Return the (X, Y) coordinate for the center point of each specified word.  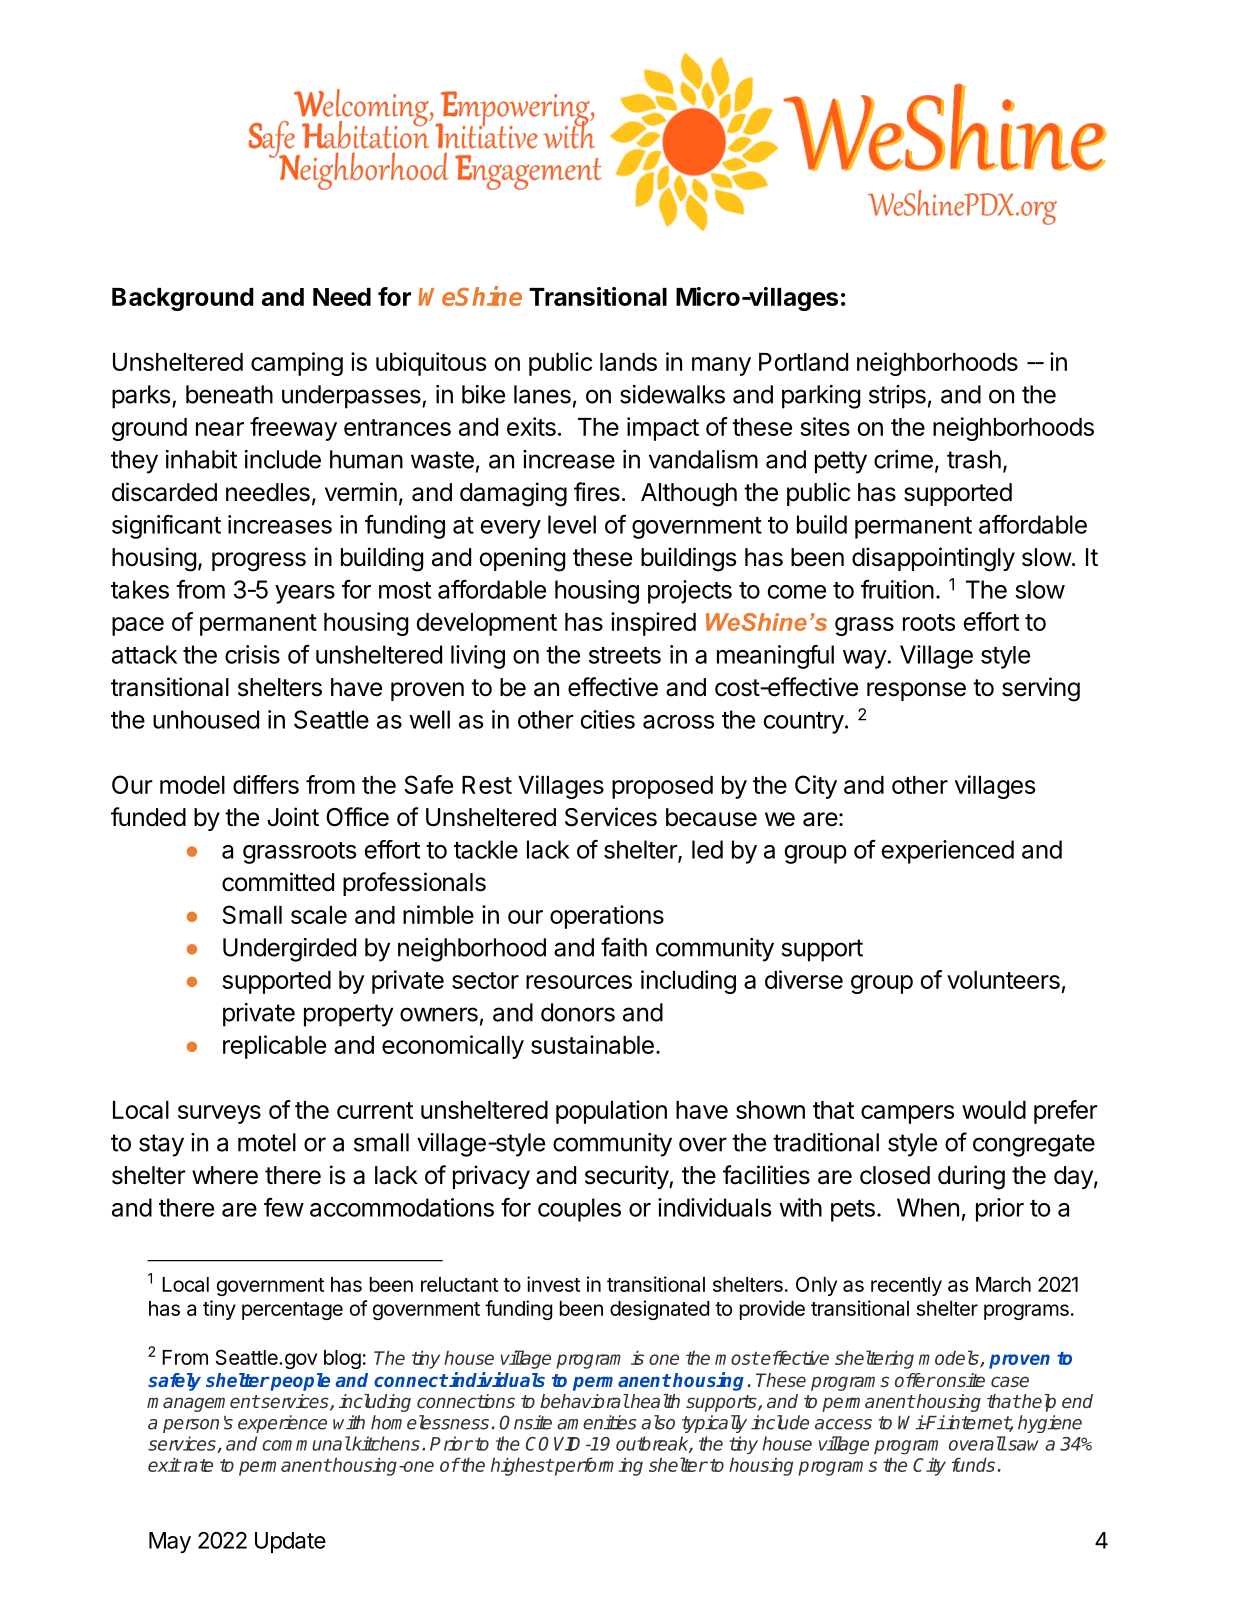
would (994, 1110)
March (1003, 1284)
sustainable (592, 1044)
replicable (274, 1047)
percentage (292, 1311)
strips (897, 397)
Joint (293, 817)
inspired (653, 624)
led (707, 849)
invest (553, 1284)
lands (628, 362)
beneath (229, 394)
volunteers (1003, 980)
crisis (252, 654)
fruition (897, 589)
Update (290, 1542)
